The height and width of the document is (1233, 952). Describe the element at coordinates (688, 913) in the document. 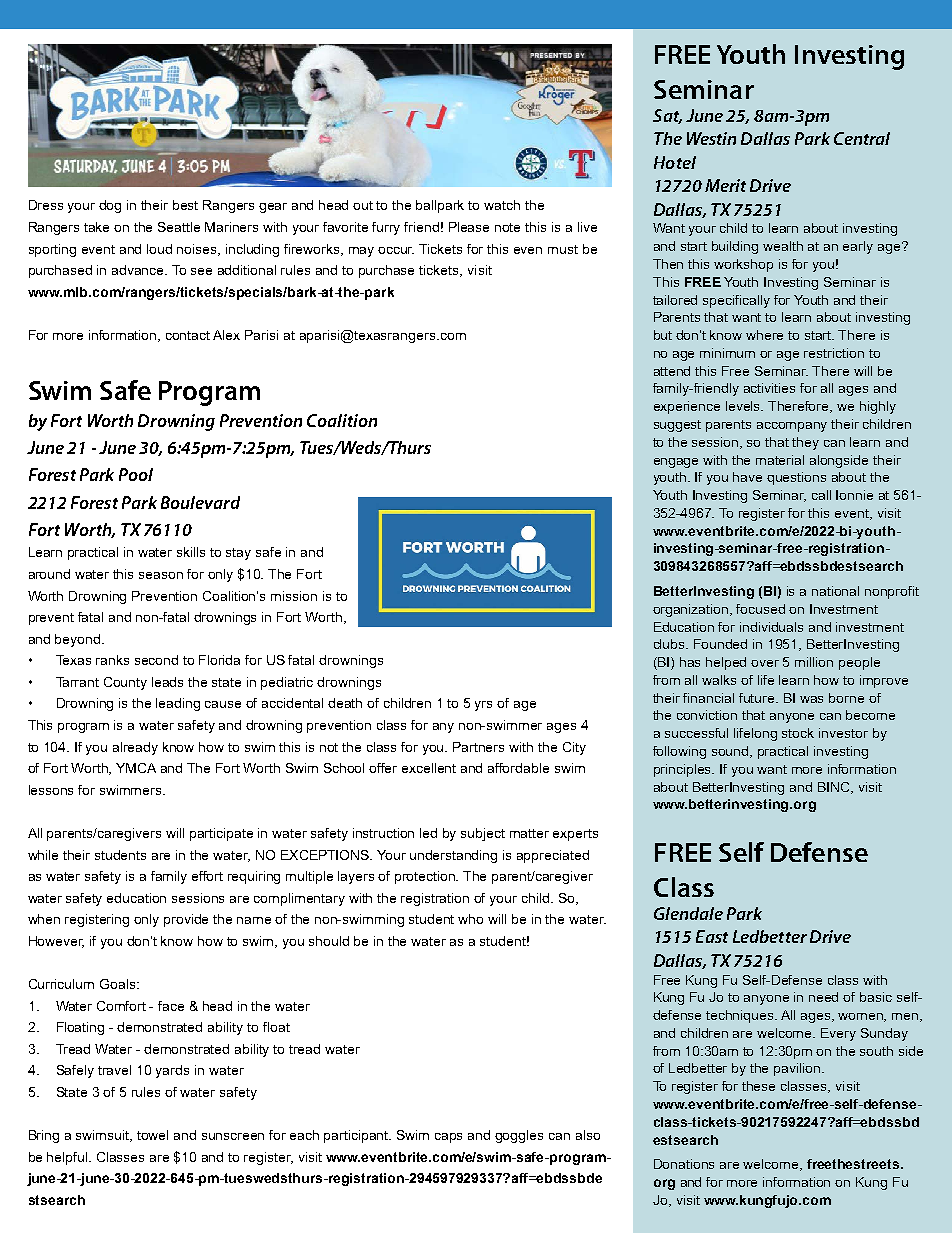

I see `Glendale` at that location.
